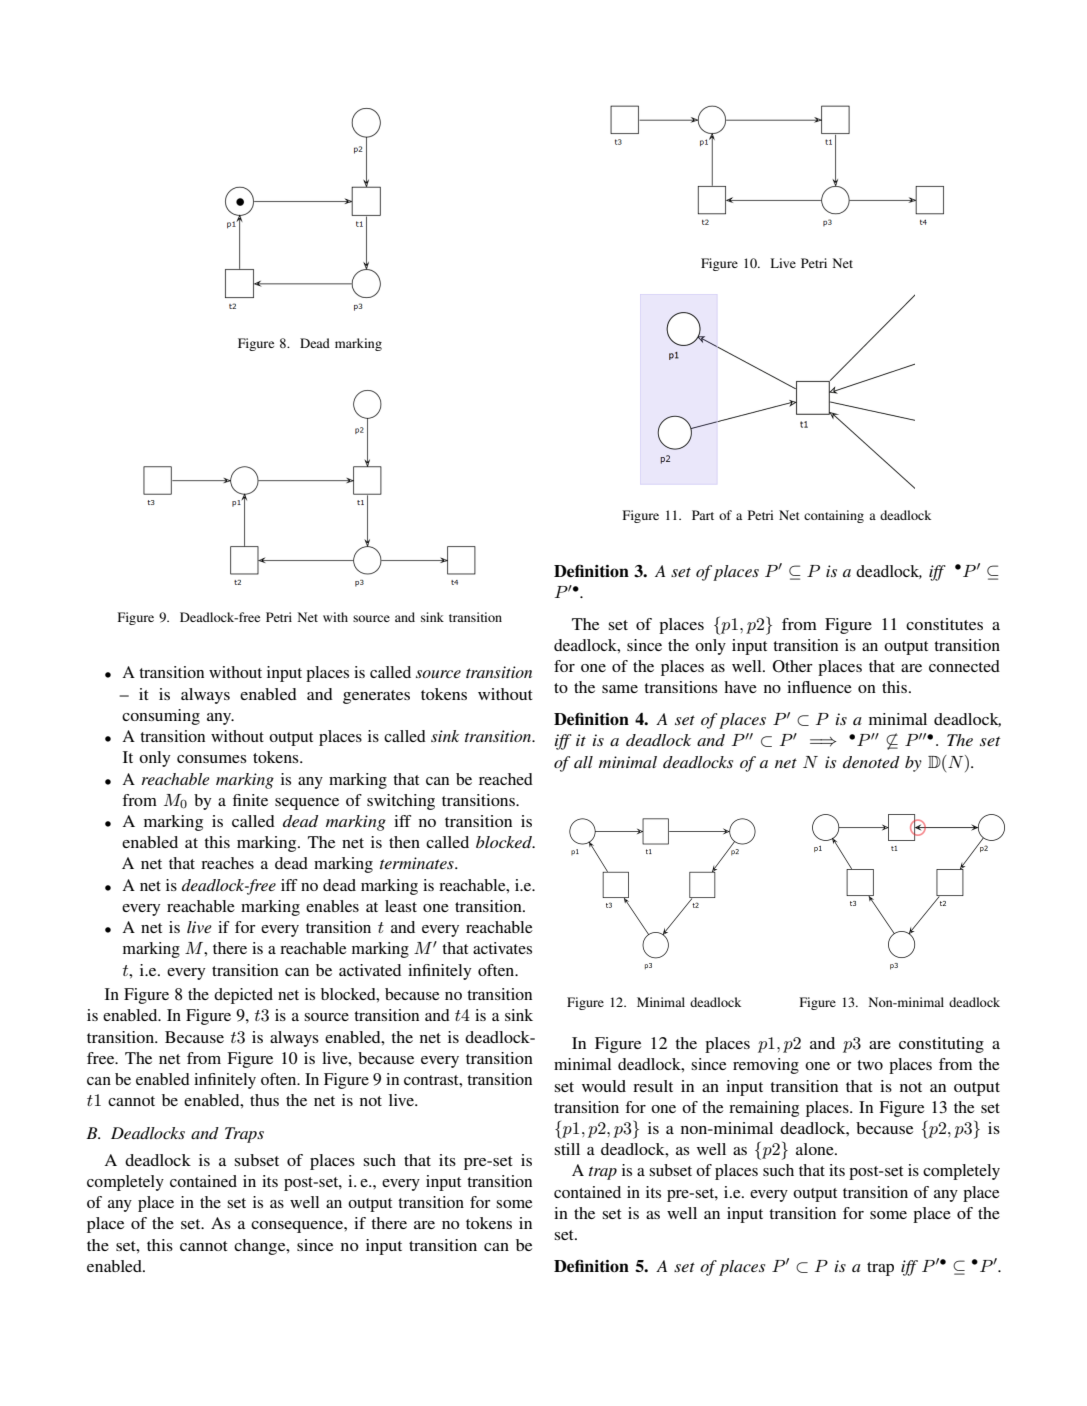 The image size is (1087, 1406). What do you see at coordinates (264, 1100) in the screenshot?
I see `thus` at bounding box center [264, 1100].
